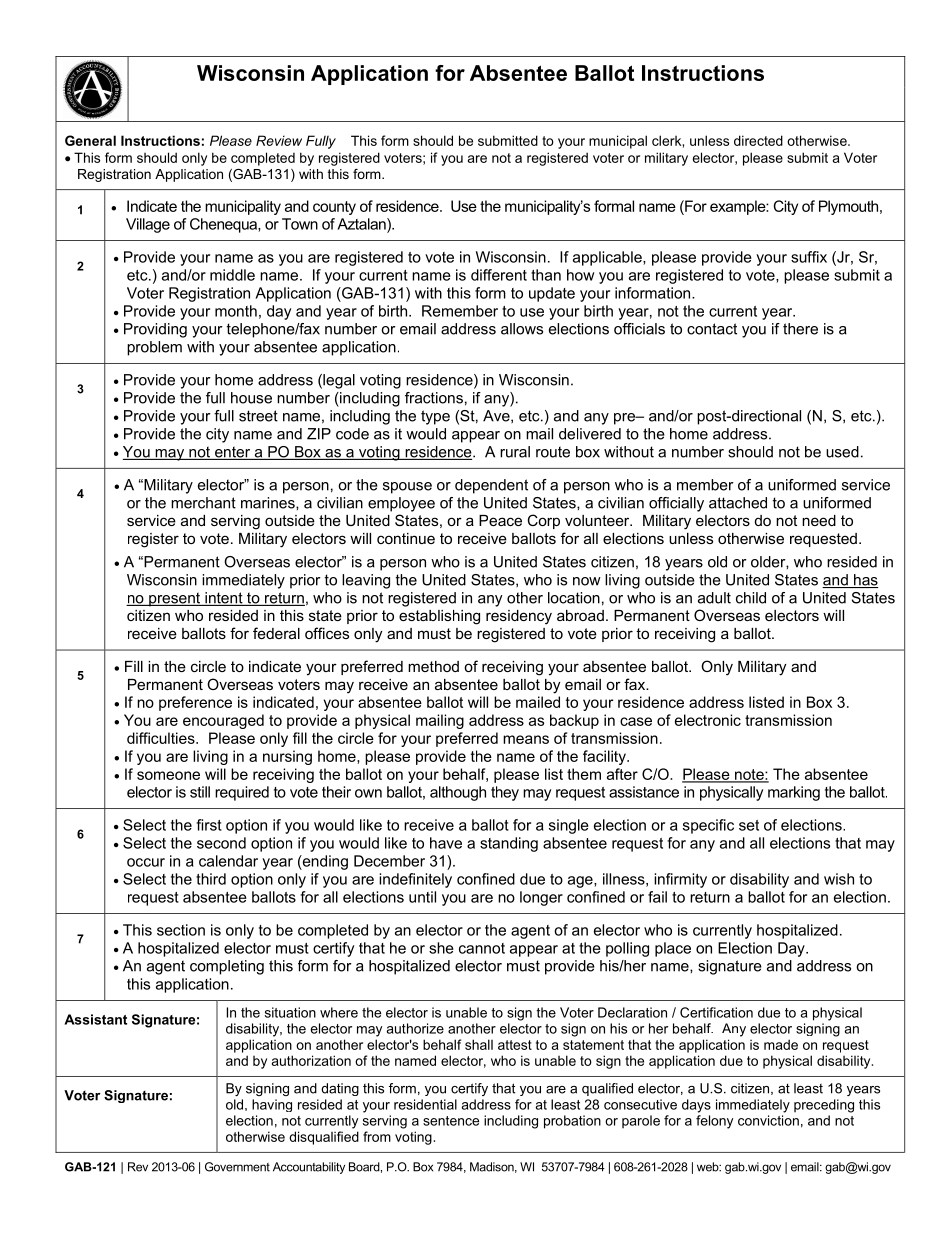  I want to click on third, so click(211, 879).
